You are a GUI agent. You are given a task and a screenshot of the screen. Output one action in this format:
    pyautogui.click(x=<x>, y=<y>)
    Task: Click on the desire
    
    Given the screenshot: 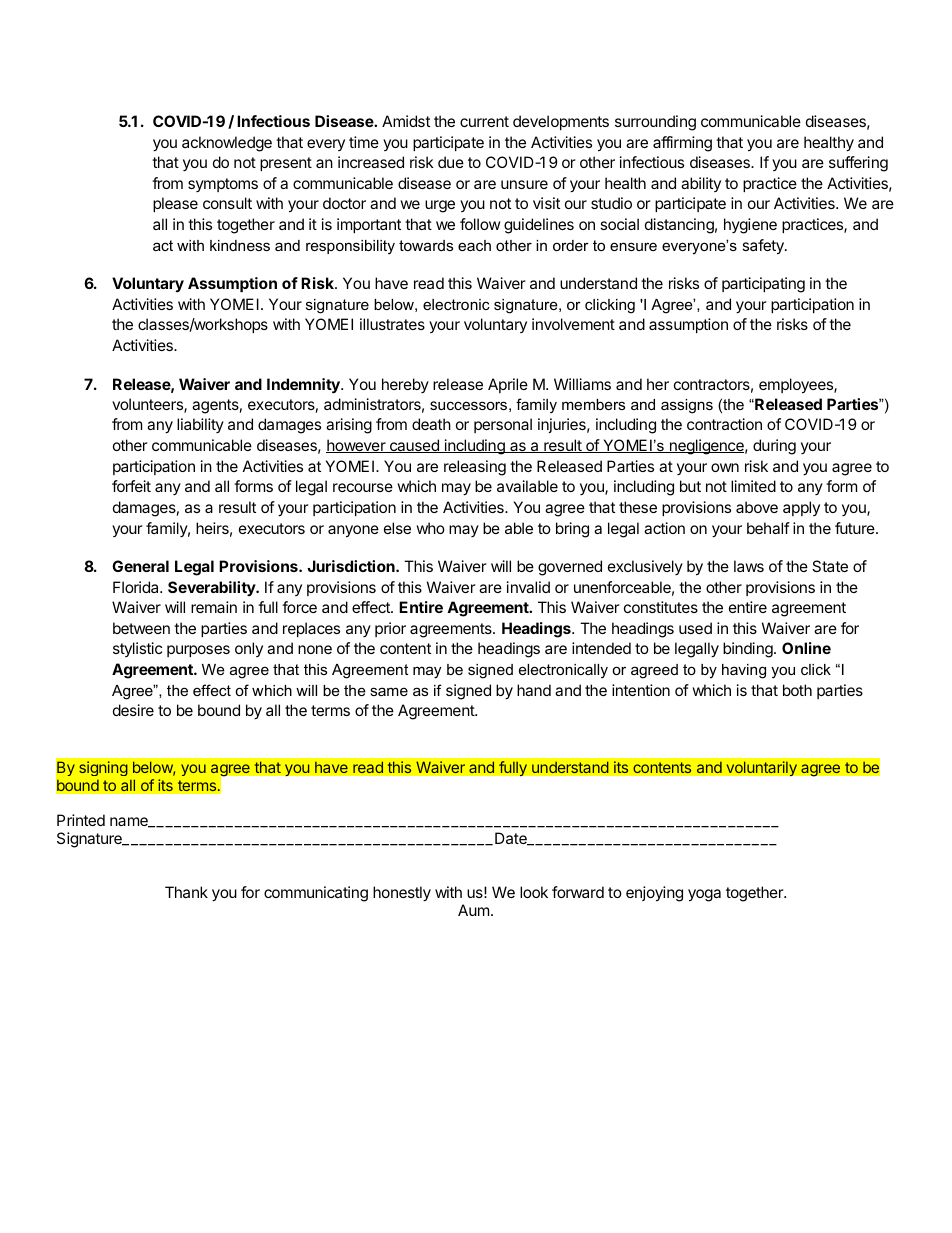 What is the action you would take?
    pyautogui.click(x=133, y=710)
